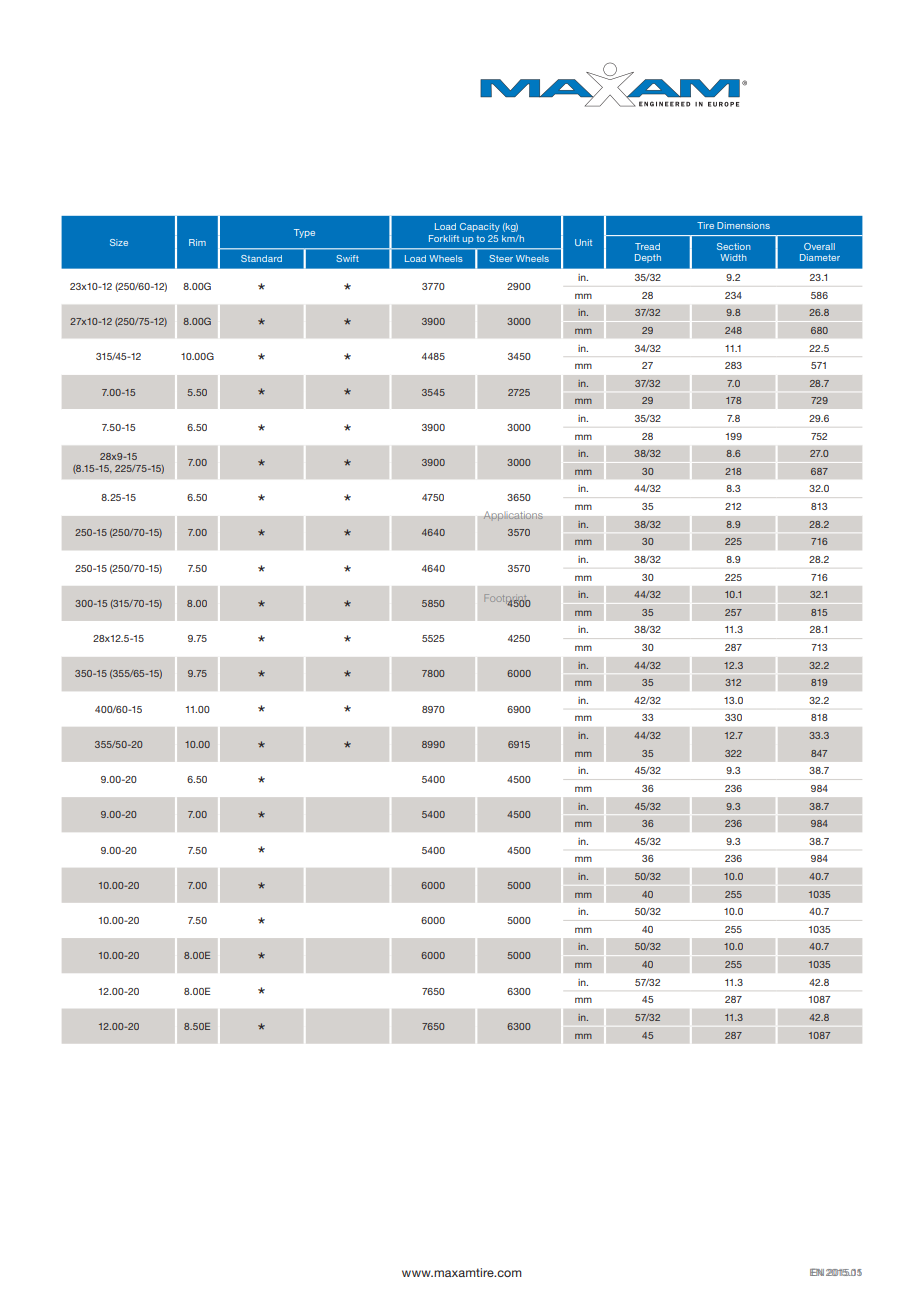  Describe the element at coordinates (507, 600) in the screenshot. I see `Footprint` at that location.
